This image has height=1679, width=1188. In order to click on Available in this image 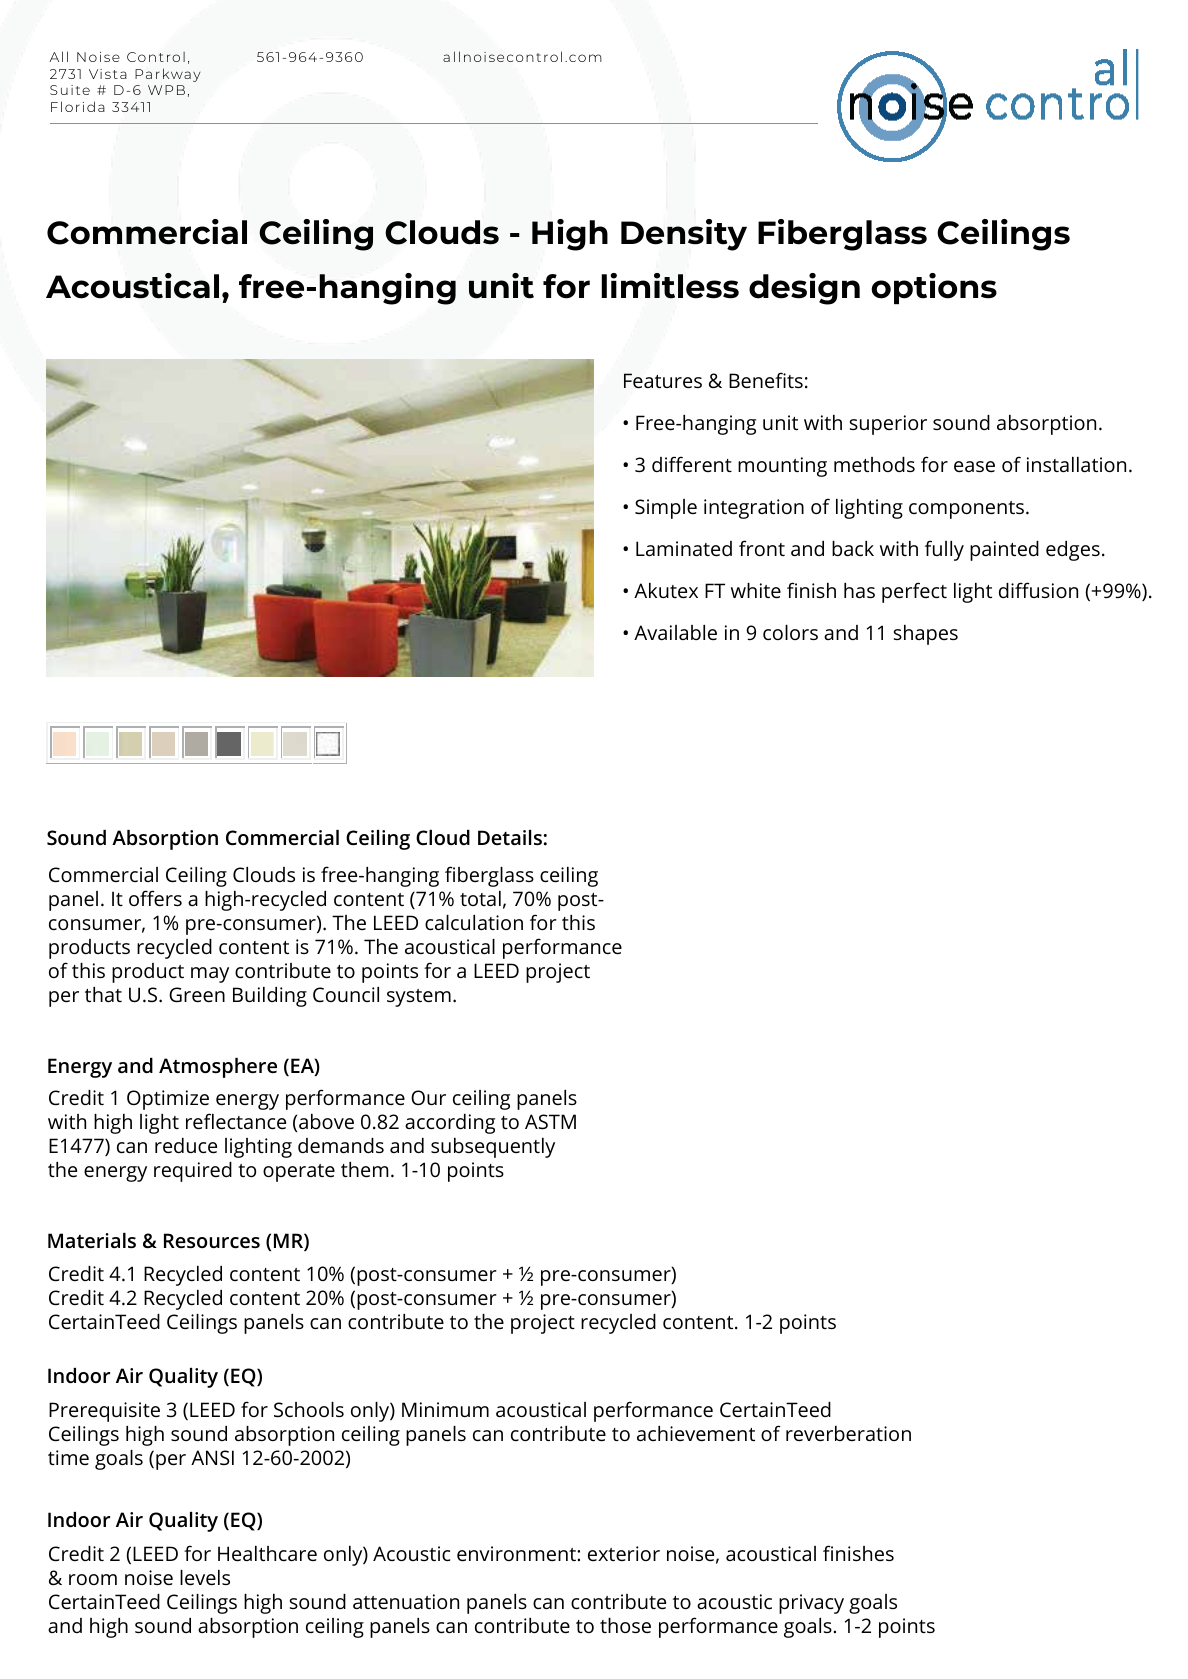, I will do `click(675, 632)`.
